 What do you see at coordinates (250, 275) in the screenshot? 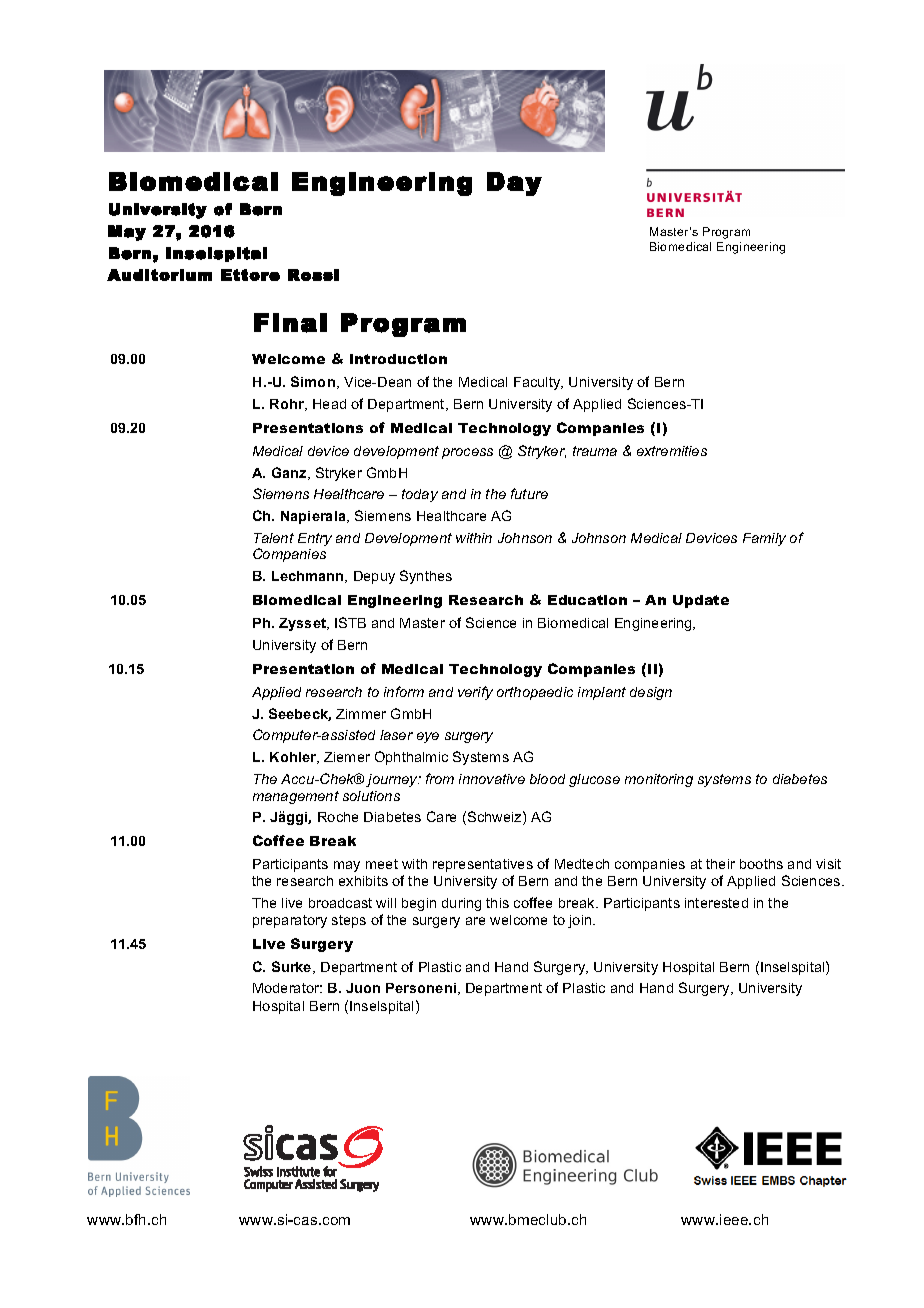
I see `Ettore` at bounding box center [250, 275].
